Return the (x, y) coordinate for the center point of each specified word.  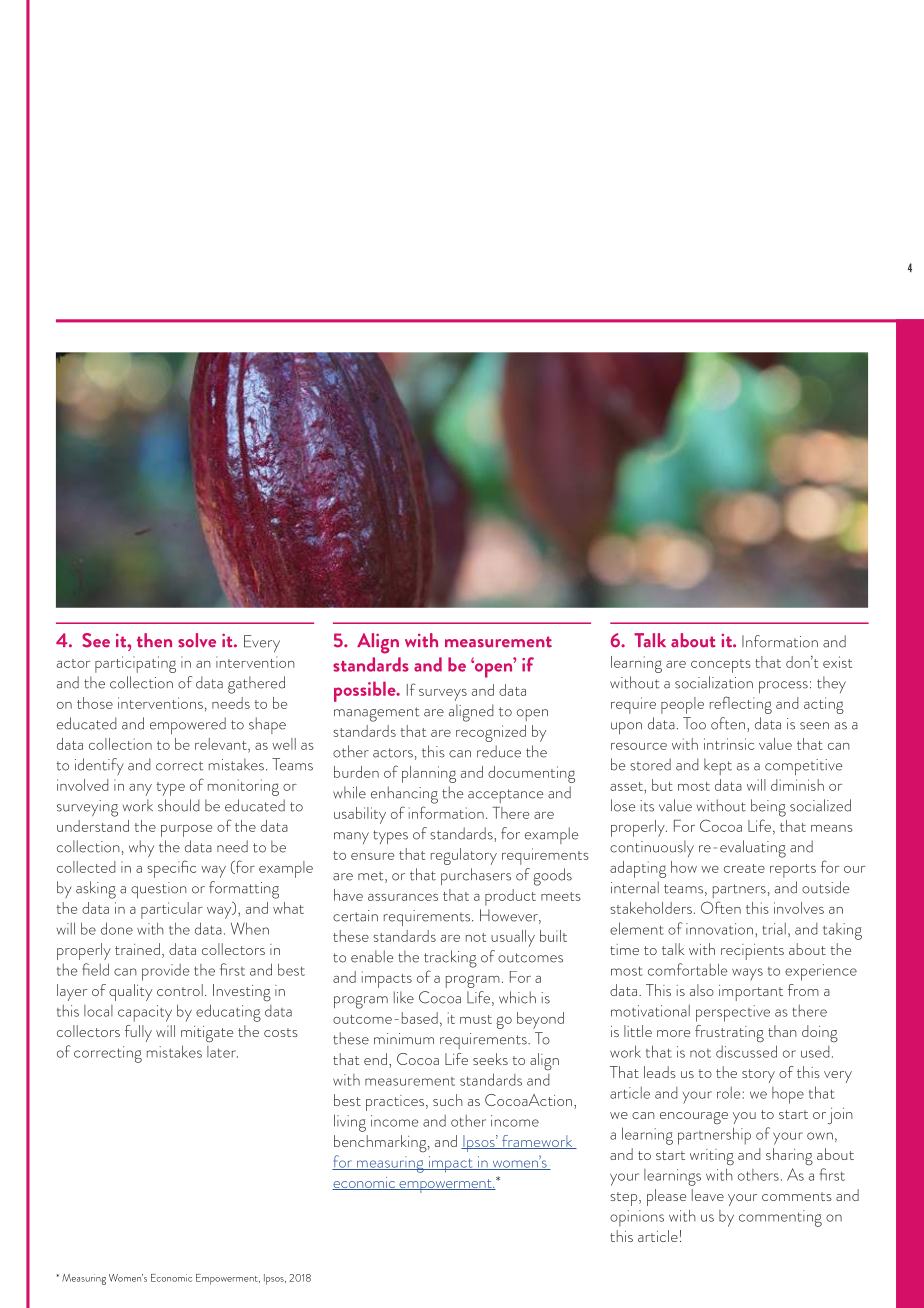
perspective (733, 1013)
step (625, 1199)
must (476, 1019)
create (744, 868)
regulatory (464, 856)
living (350, 1123)
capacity (145, 1013)
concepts (721, 666)
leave (708, 1195)
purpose (186, 831)
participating (135, 664)
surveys (443, 695)
